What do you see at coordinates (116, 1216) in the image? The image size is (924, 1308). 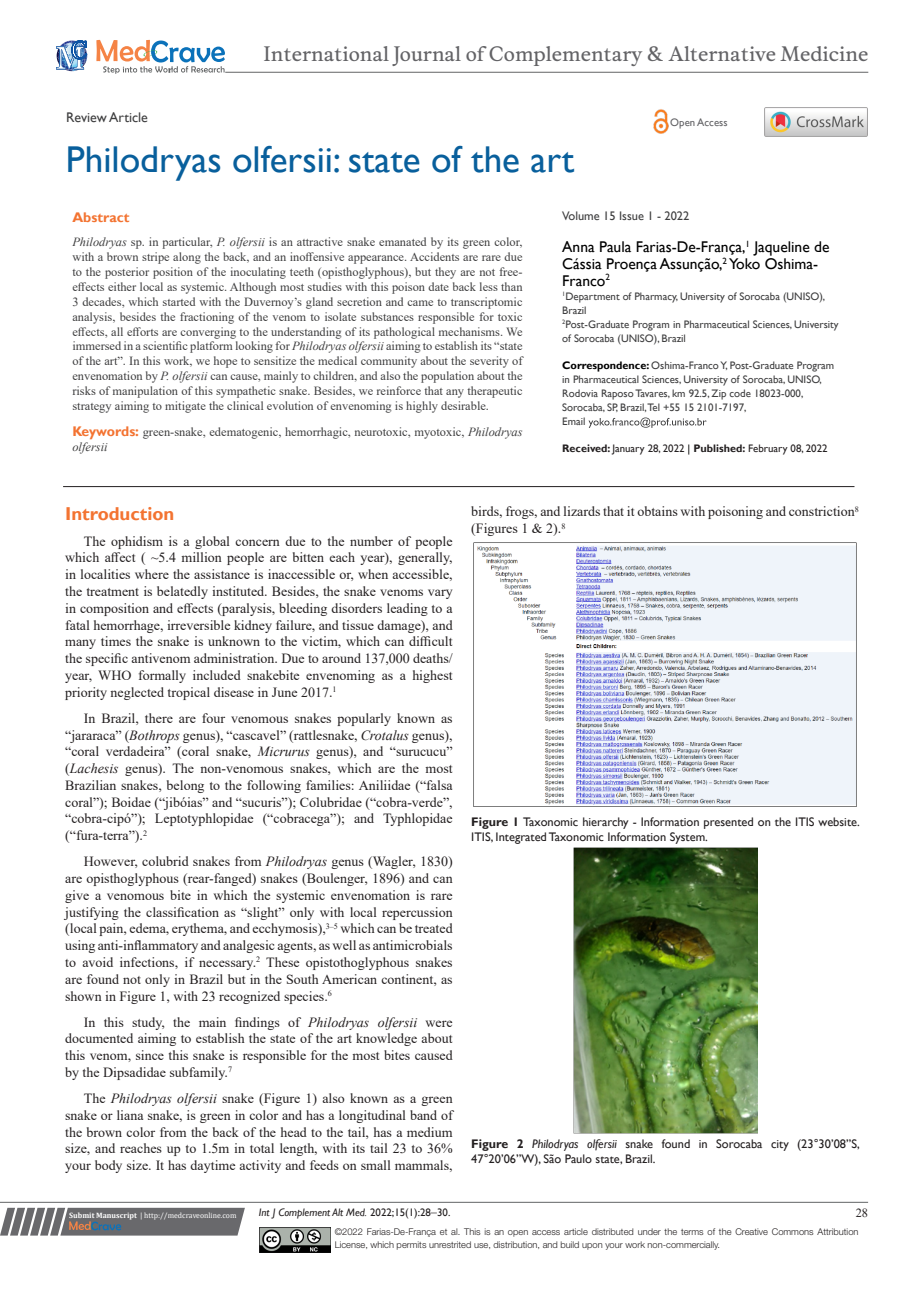 I see `Manuscript` at bounding box center [116, 1216].
